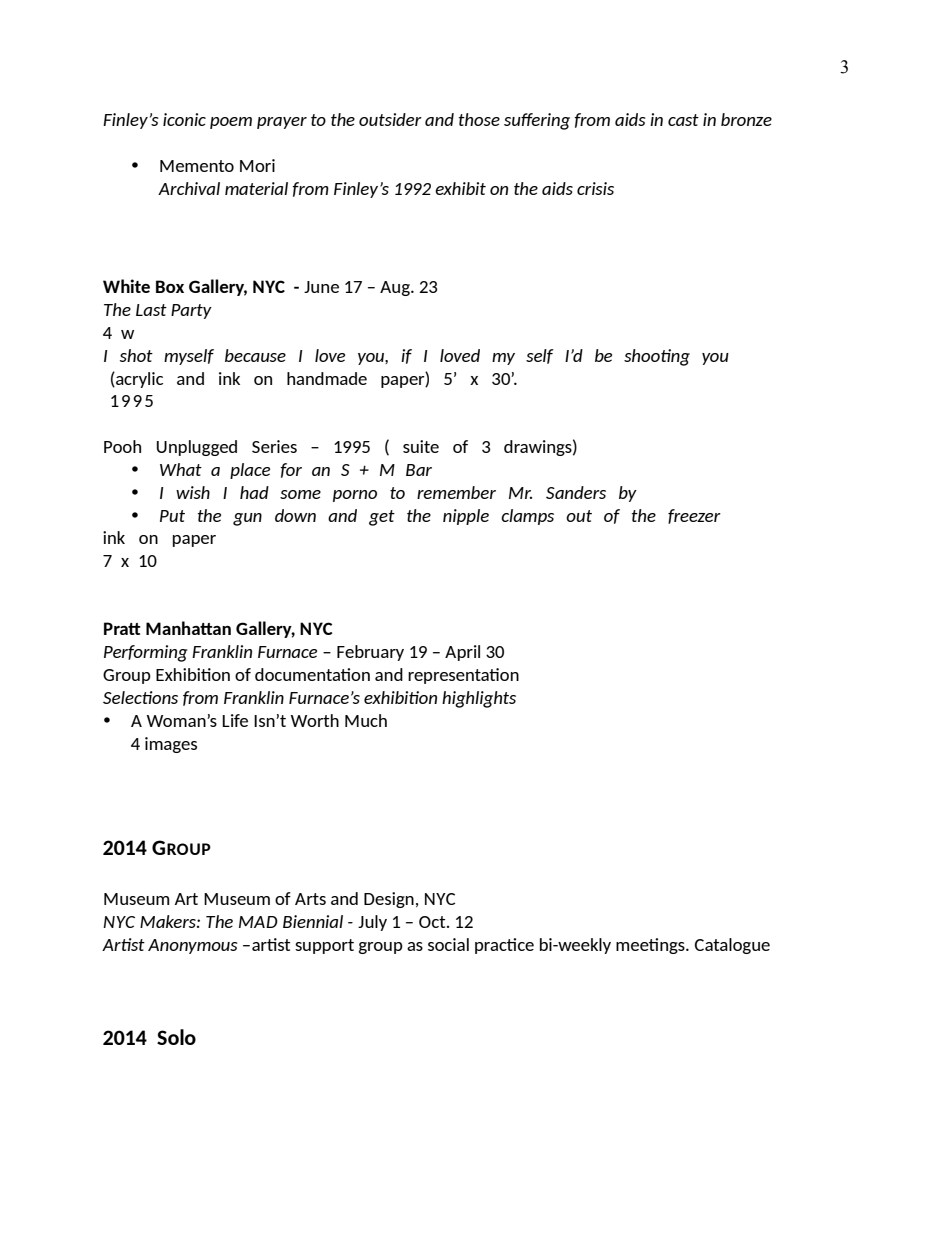 The image size is (952, 1233). What do you see at coordinates (197, 166) in the document?
I see `Memento` at bounding box center [197, 166].
